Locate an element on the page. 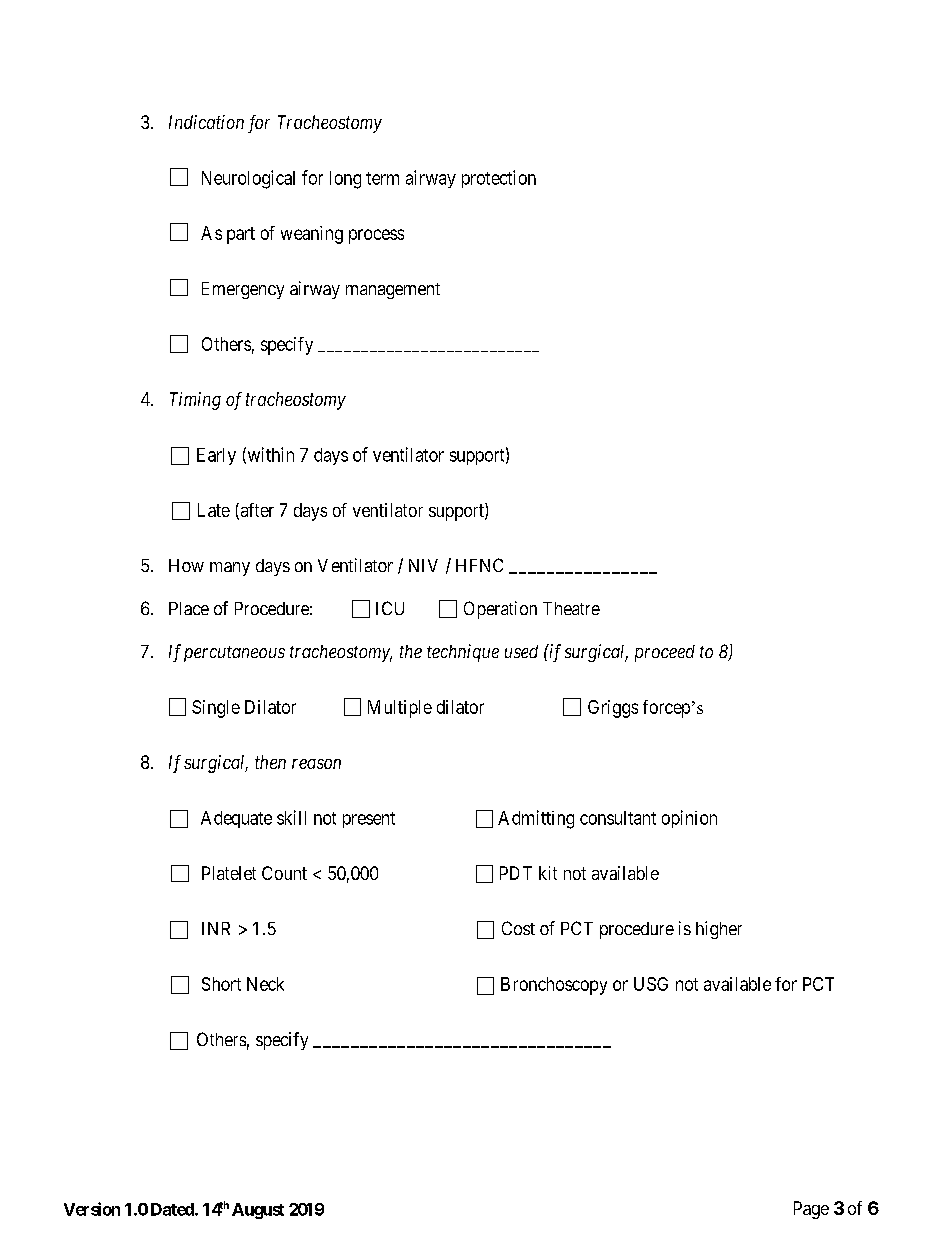 This document has height=1233, width=952. term is located at coordinates (382, 178).
